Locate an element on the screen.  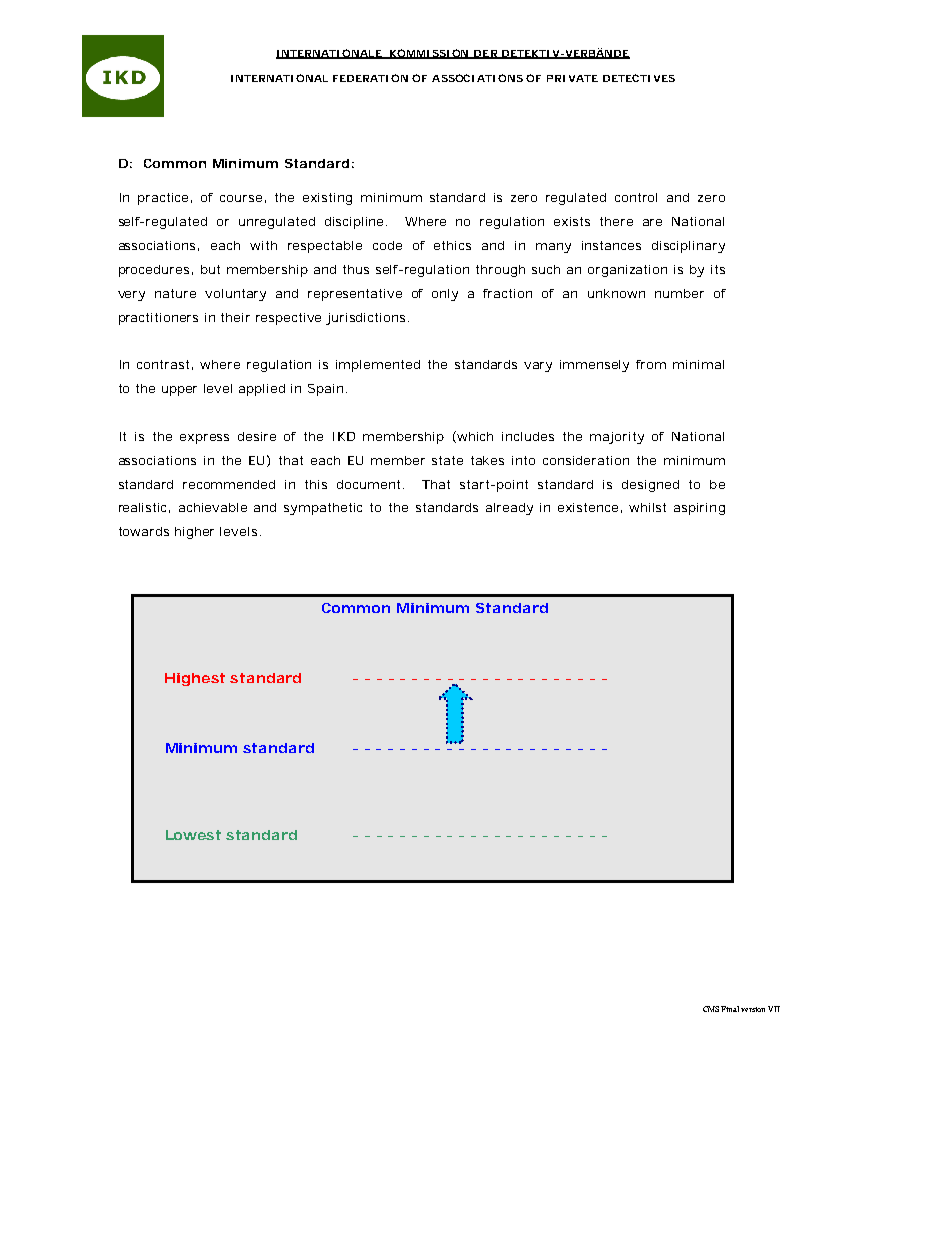
FEDERATION is located at coordinates (370, 78).
